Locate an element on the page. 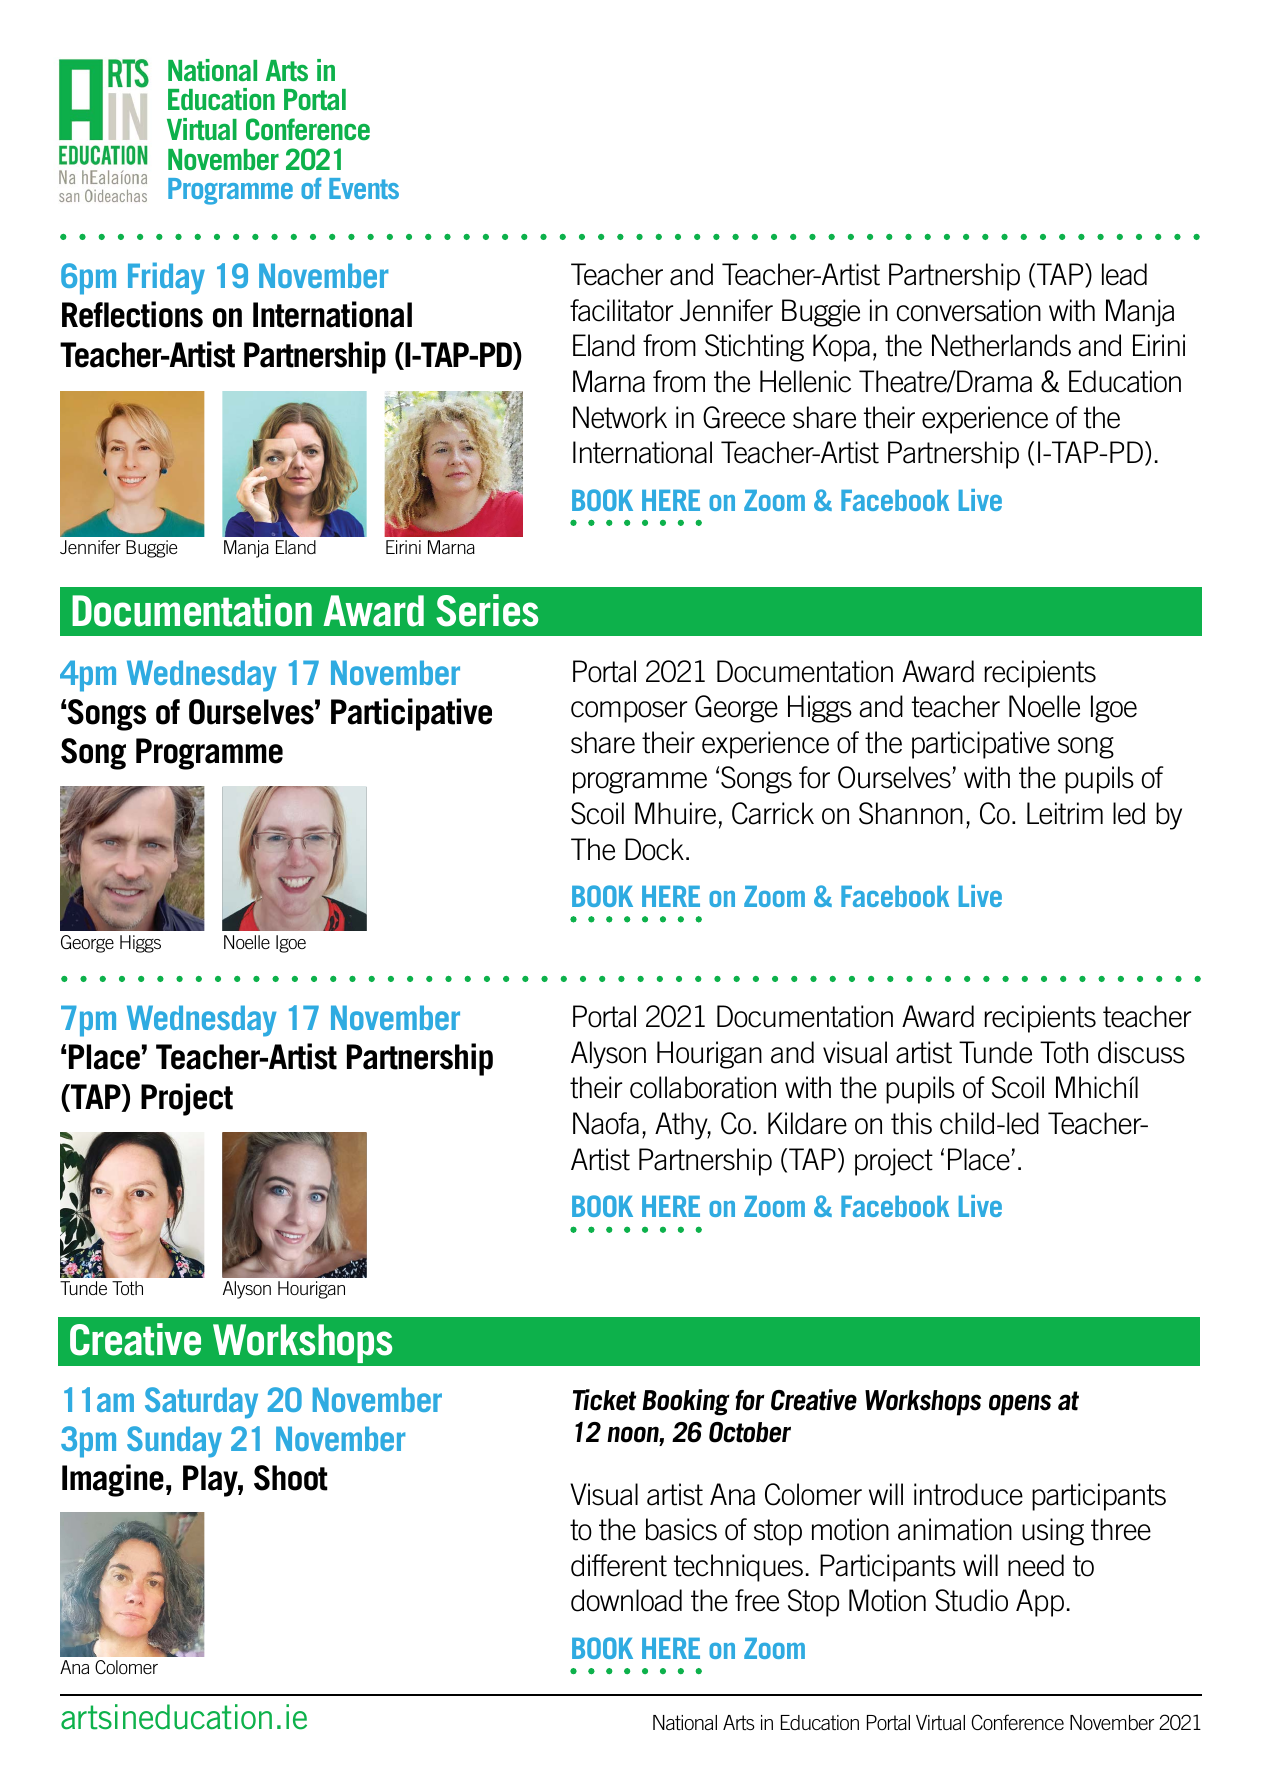 Image resolution: width=1262 pixels, height=1784 pixels. collaboration is located at coordinates (703, 1087).
